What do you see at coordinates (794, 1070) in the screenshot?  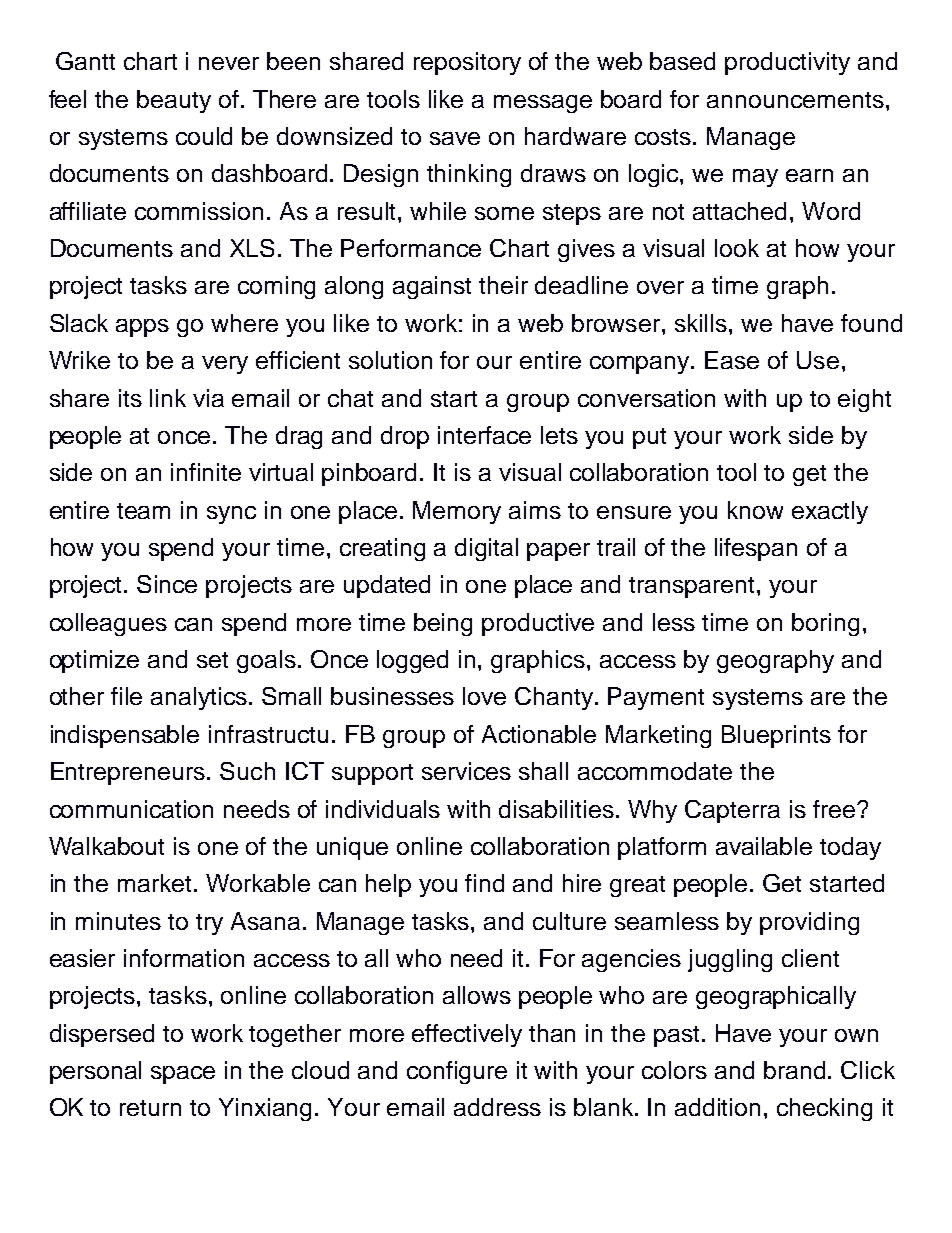 I see `brand` at bounding box center [794, 1070].
